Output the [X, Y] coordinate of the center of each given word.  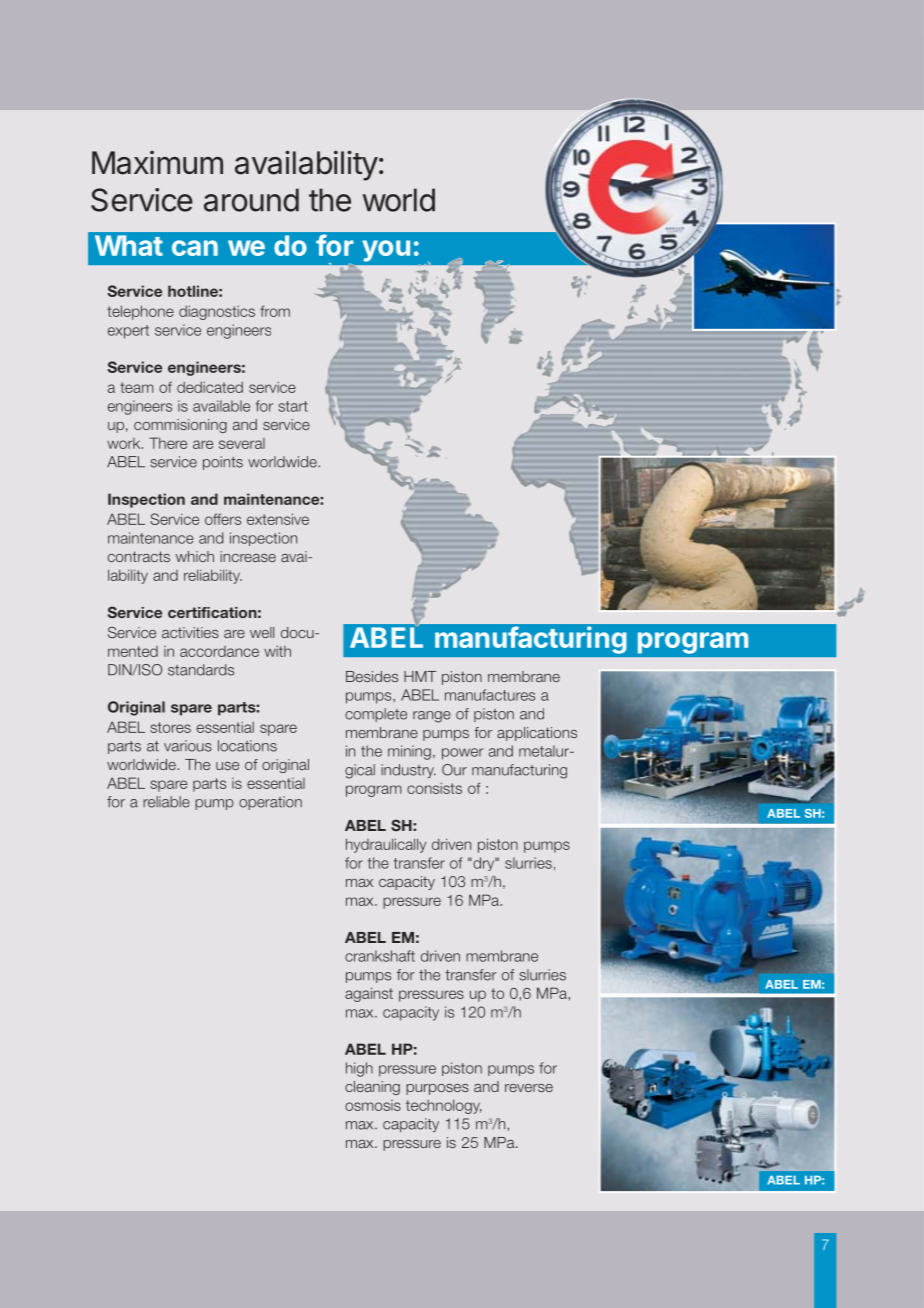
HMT [420, 676]
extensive [278, 519]
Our [454, 770]
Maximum [157, 163]
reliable [166, 802]
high [359, 1069]
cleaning [372, 1088]
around [251, 200]
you [386, 251]
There [168, 443]
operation [270, 803]
